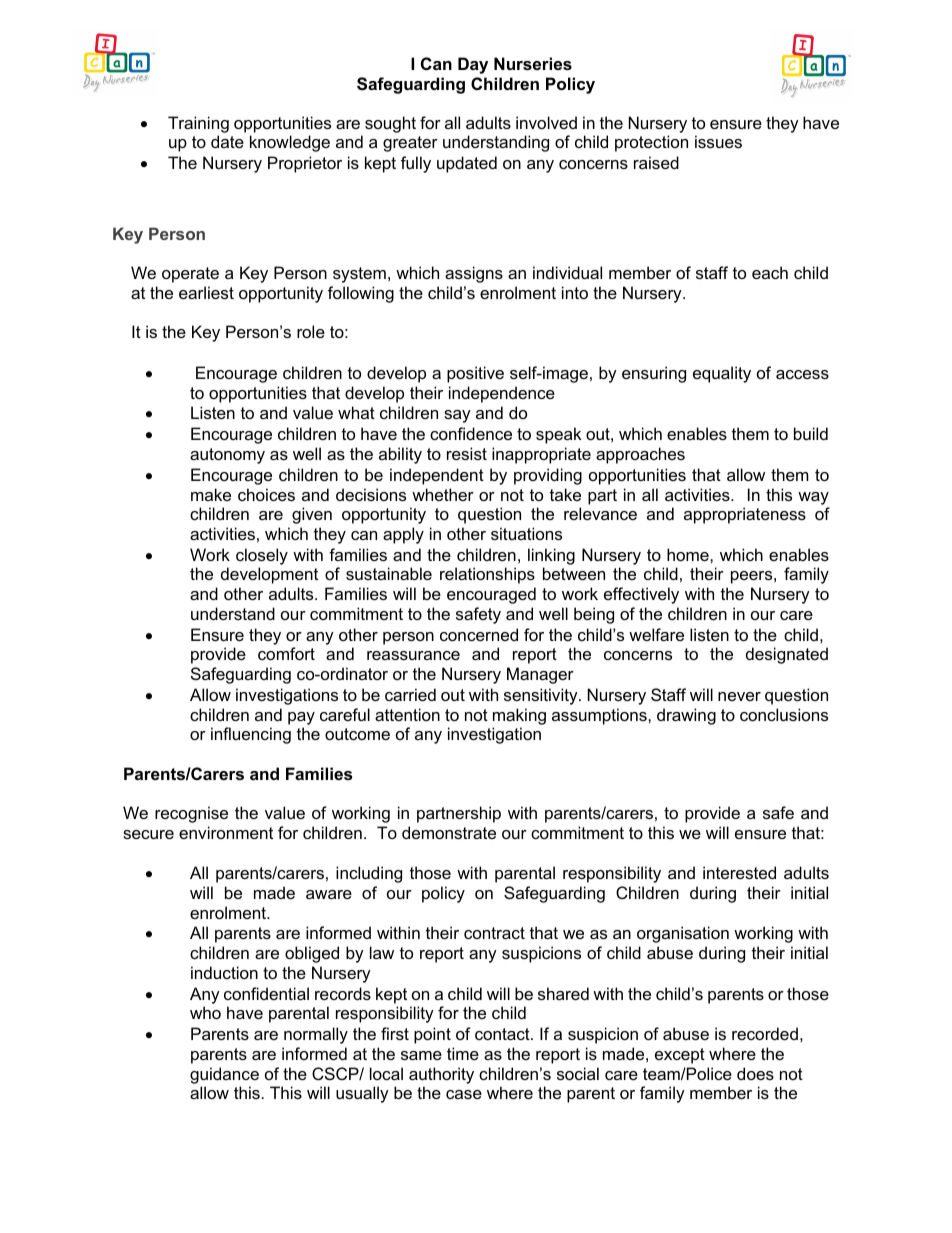 This document has height=1233, width=952. Describe the element at coordinates (224, 1075) in the document. I see `guidance` at that location.
